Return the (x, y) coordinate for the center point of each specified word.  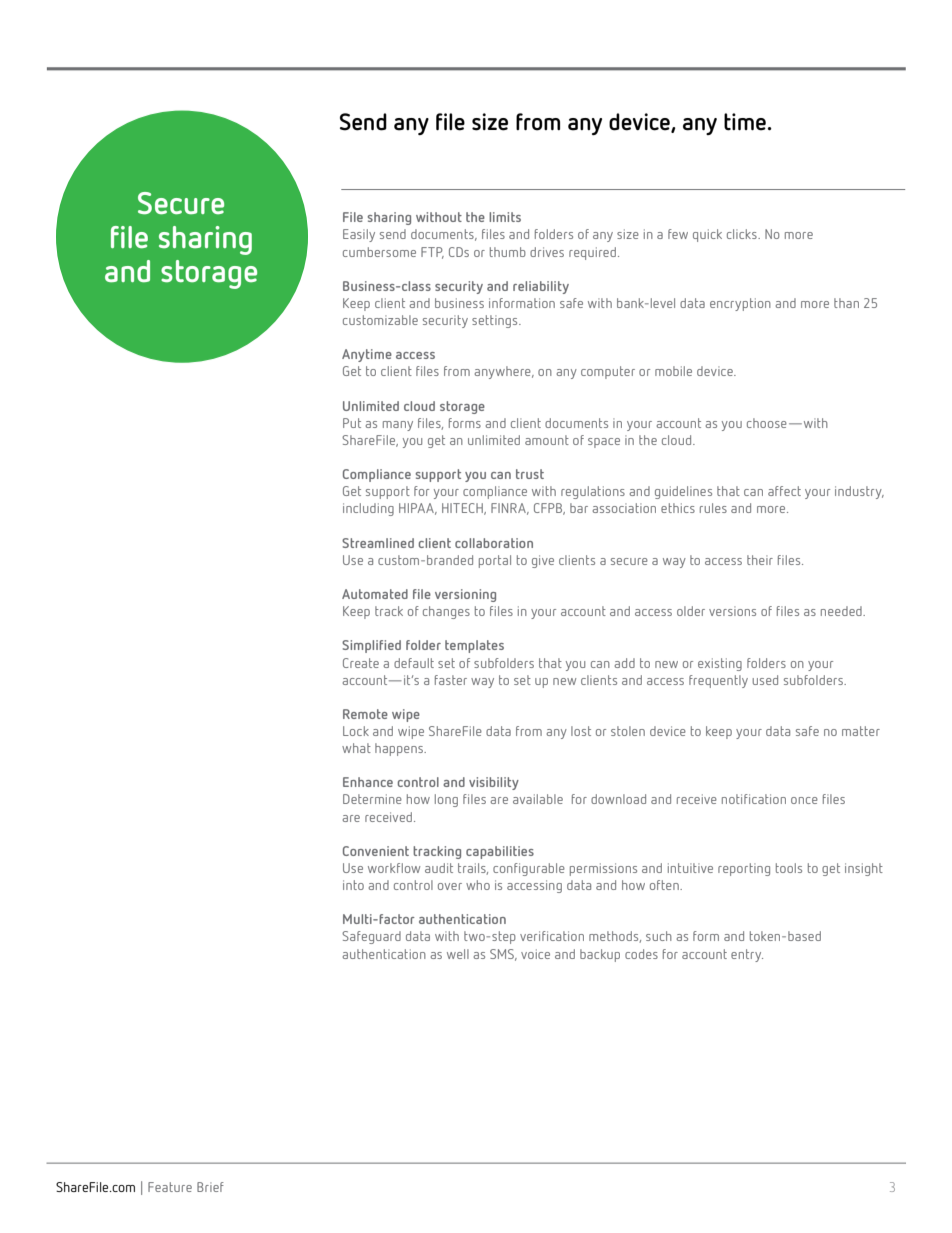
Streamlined (378, 543)
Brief (210, 1187)
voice (535, 954)
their (760, 560)
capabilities (500, 852)
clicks (743, 234)
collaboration (494, 543)
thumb (508, 252)
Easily (359, 235)
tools (789, 868)
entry (747, 955)
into (353, 885)
